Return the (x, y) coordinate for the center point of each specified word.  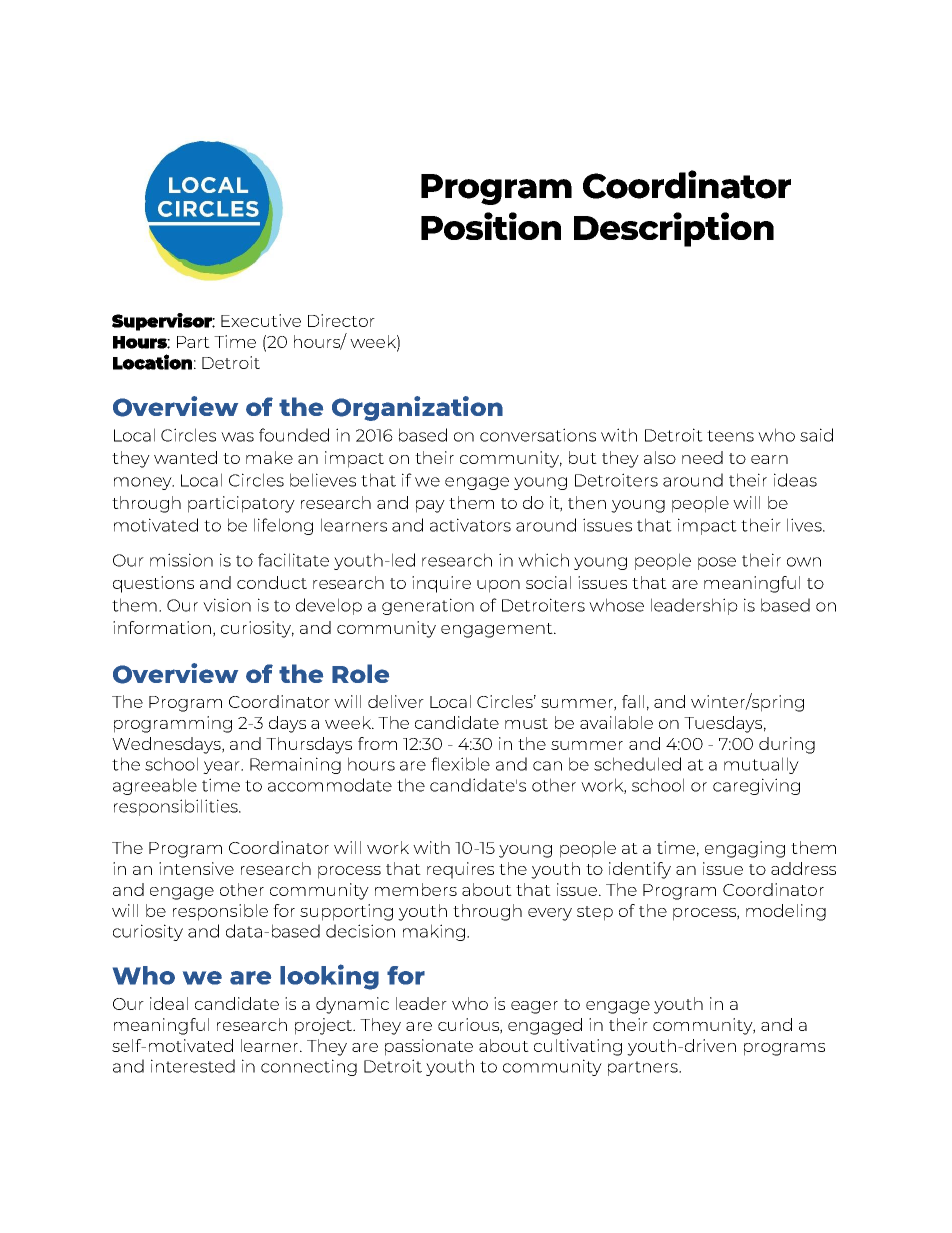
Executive (261, 320)
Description (674, 229)
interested (193, 1066)
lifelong (283, 526)
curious (469, 1025)
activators (470, 525)
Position (491, 226)
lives (805, 525)
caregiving (756, 786)
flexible (460, 764)
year (222, 767)
